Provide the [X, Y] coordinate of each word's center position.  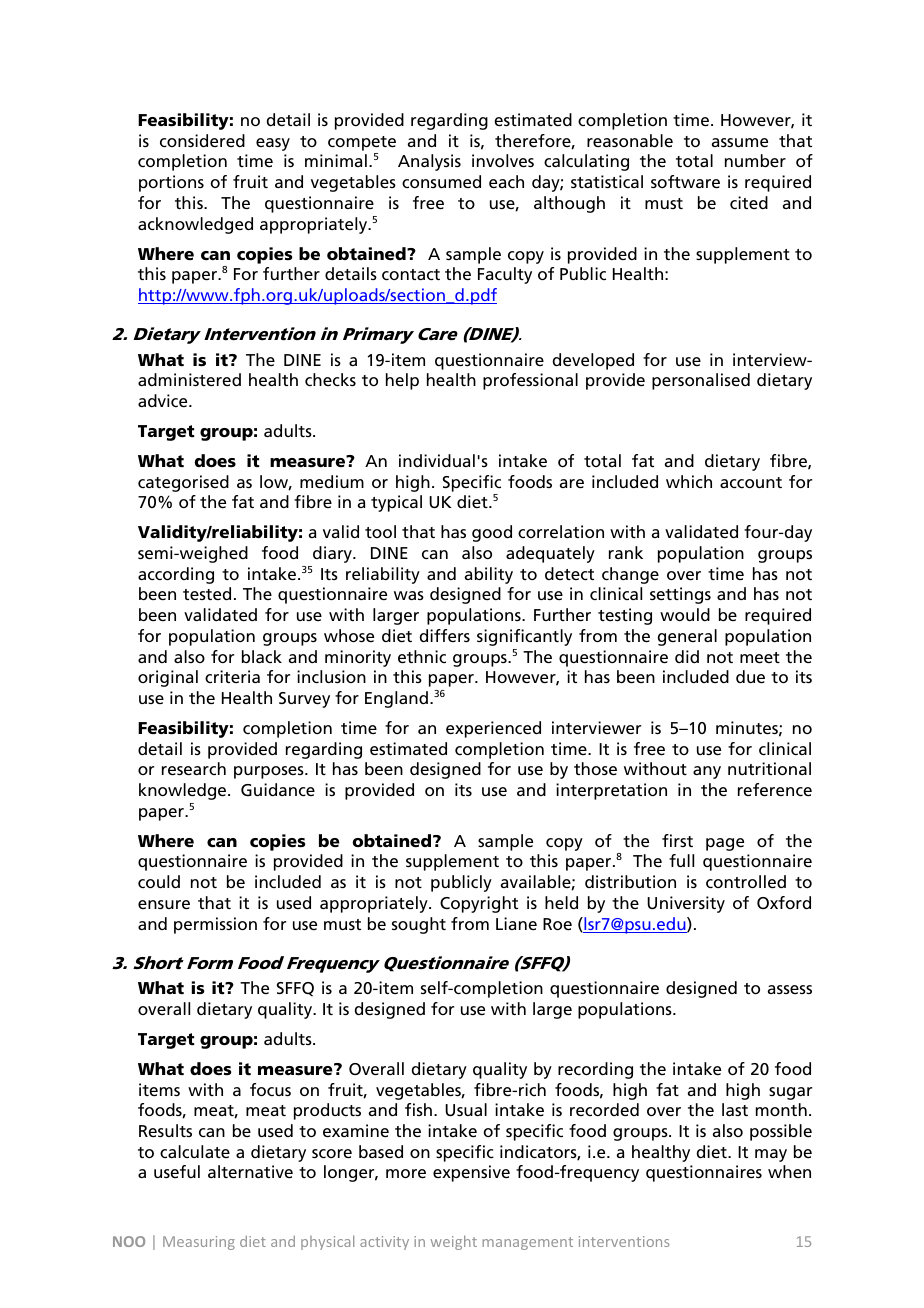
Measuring [199, 1243]
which [689, 481]
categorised [183, 483]
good [492, 533]
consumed [441, 181]
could [159, 881]
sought [419, 925]
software [685, 181]
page [725, 844]
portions [171, 183]
